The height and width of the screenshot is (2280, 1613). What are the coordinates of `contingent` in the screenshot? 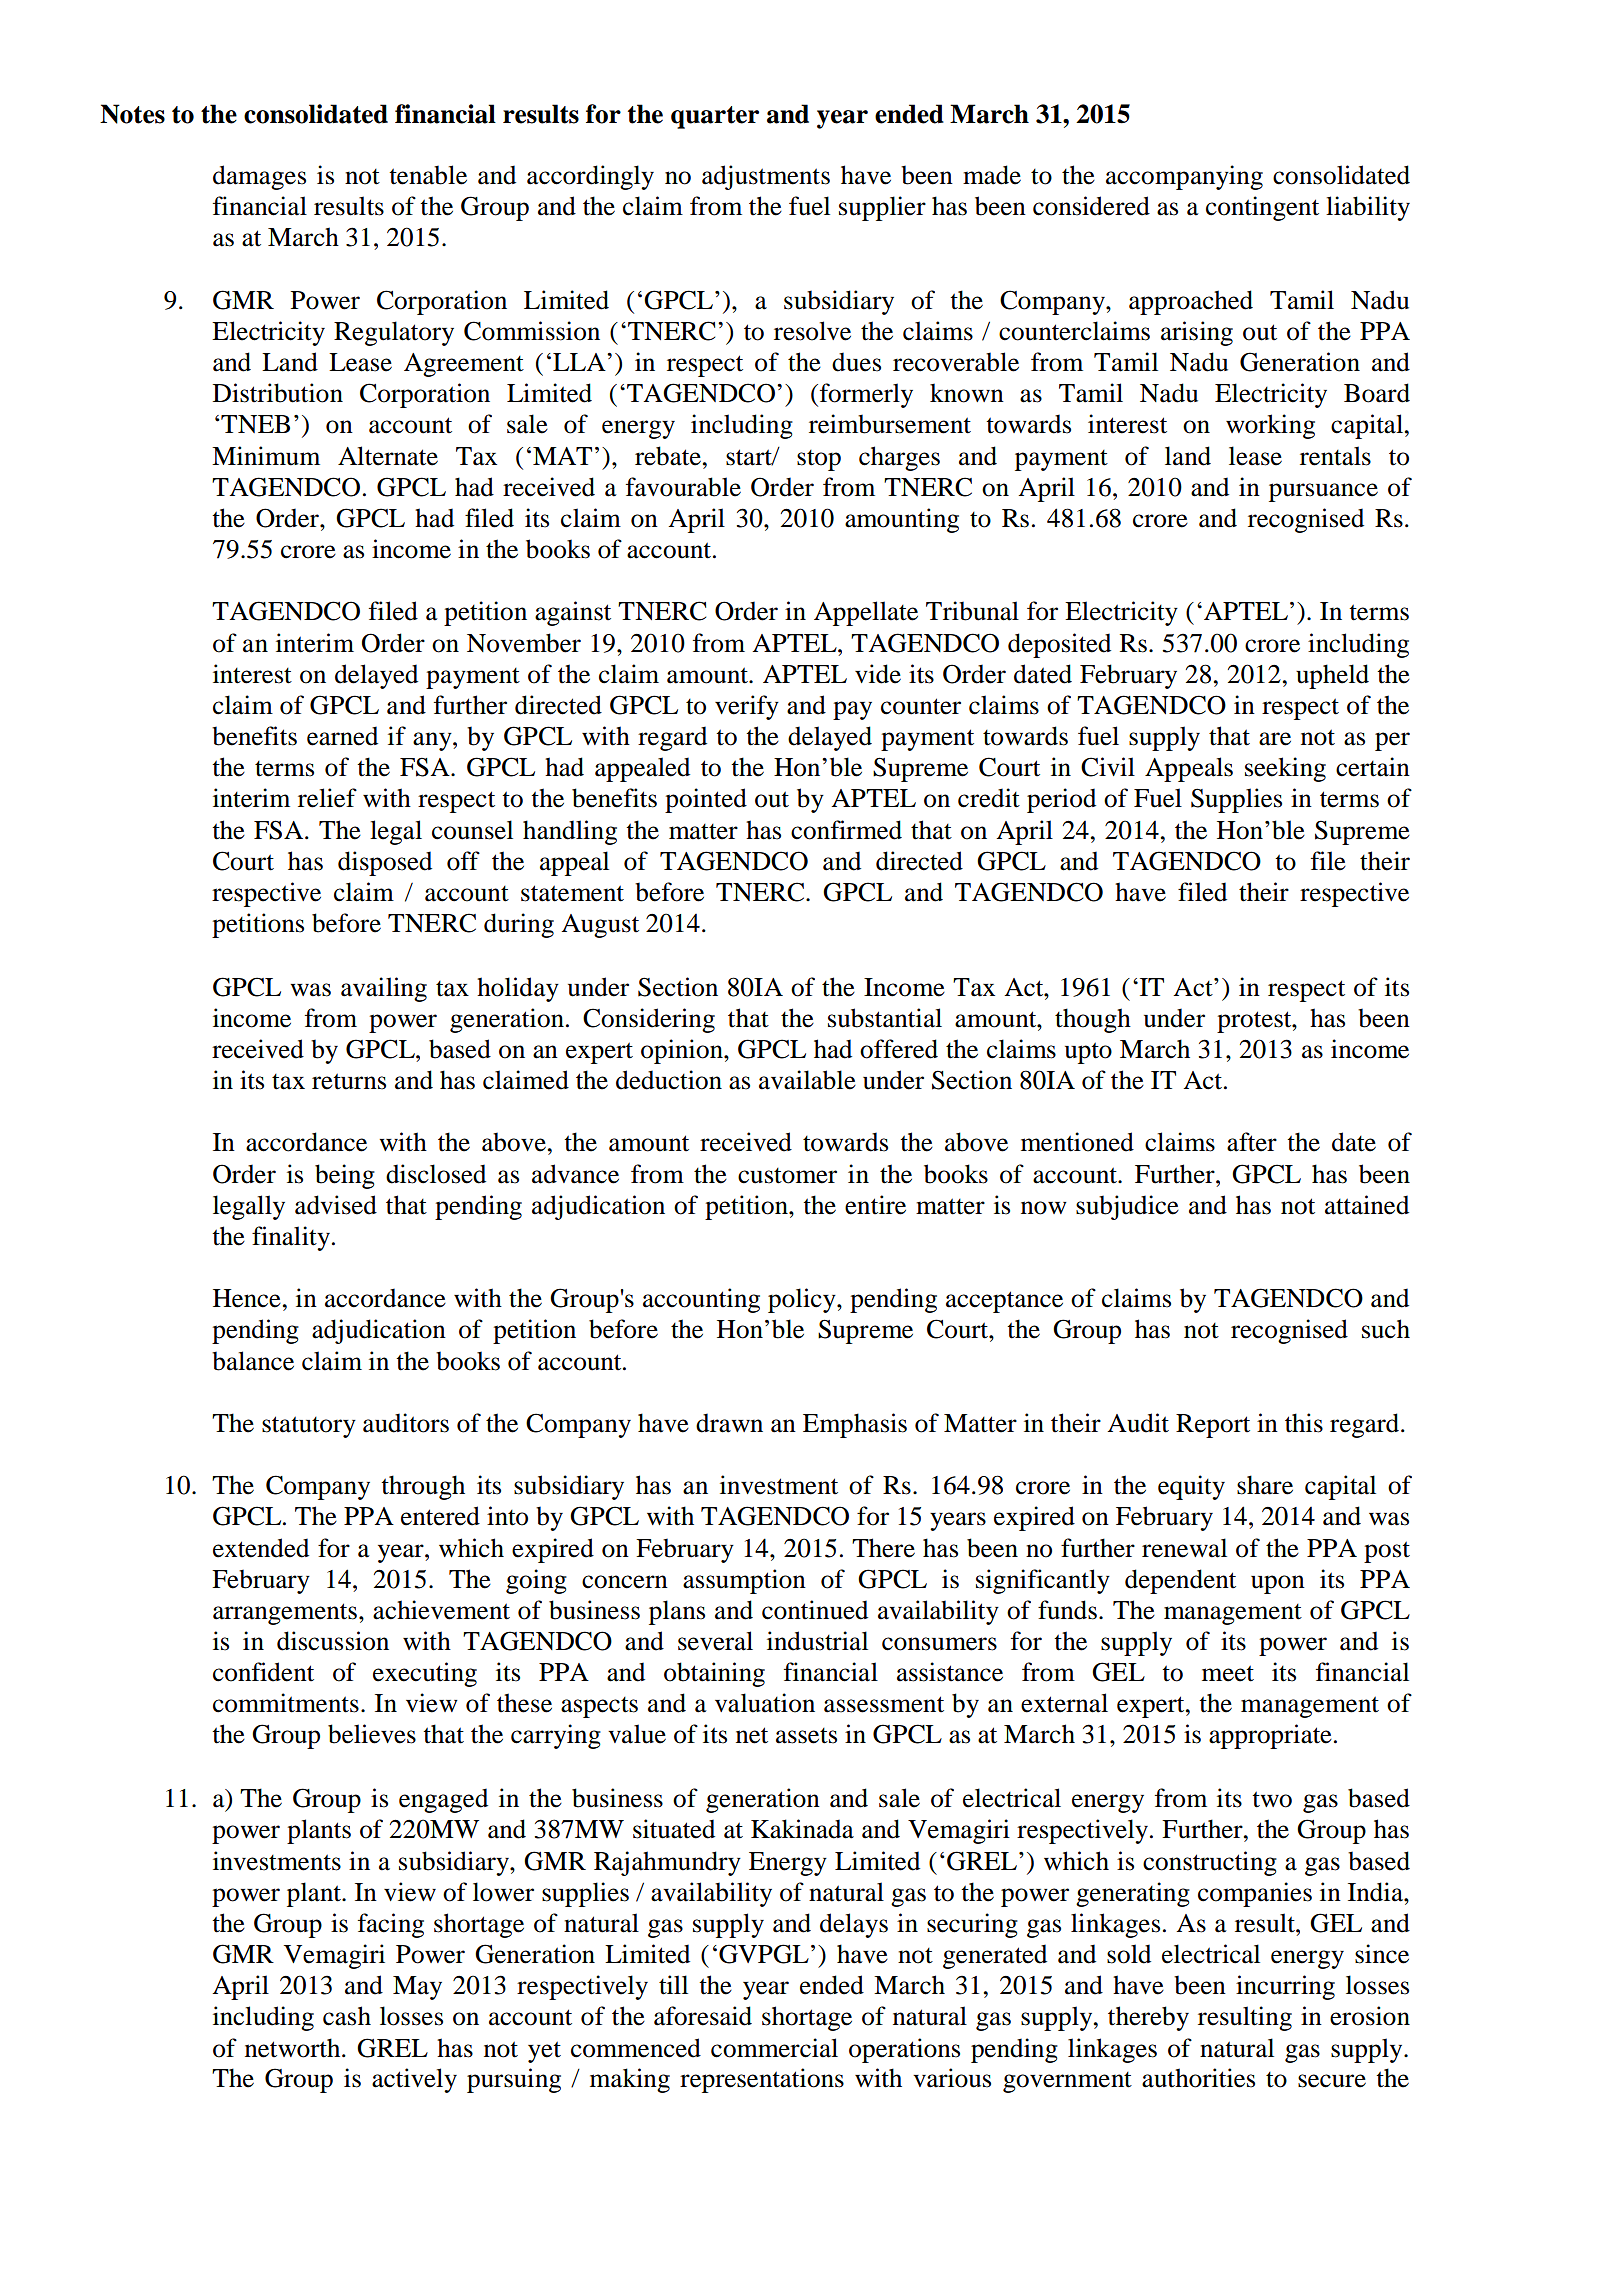 It's located at (1262, 208).
